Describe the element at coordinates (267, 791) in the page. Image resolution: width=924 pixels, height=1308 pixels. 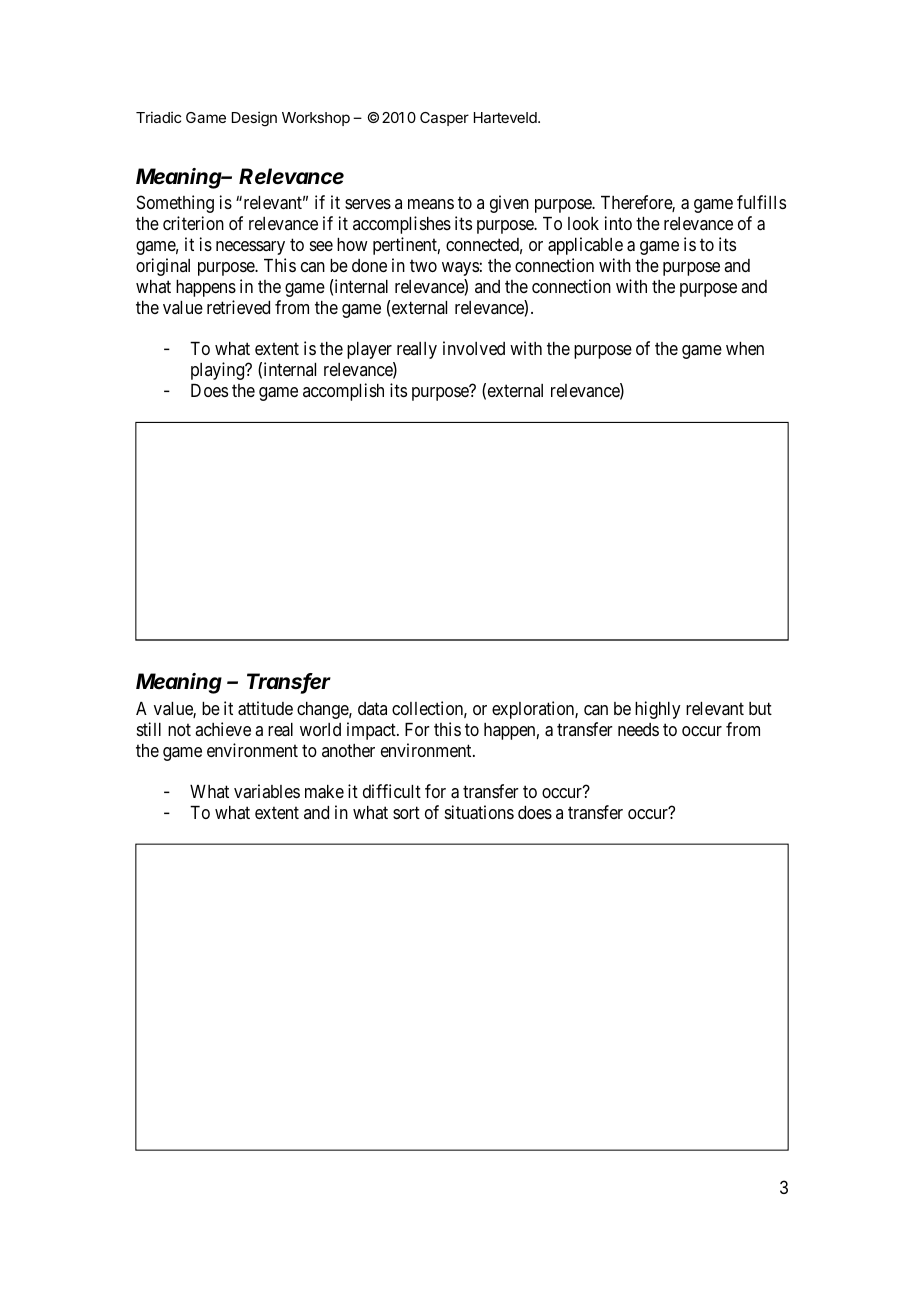
I see `variables` at that location.
